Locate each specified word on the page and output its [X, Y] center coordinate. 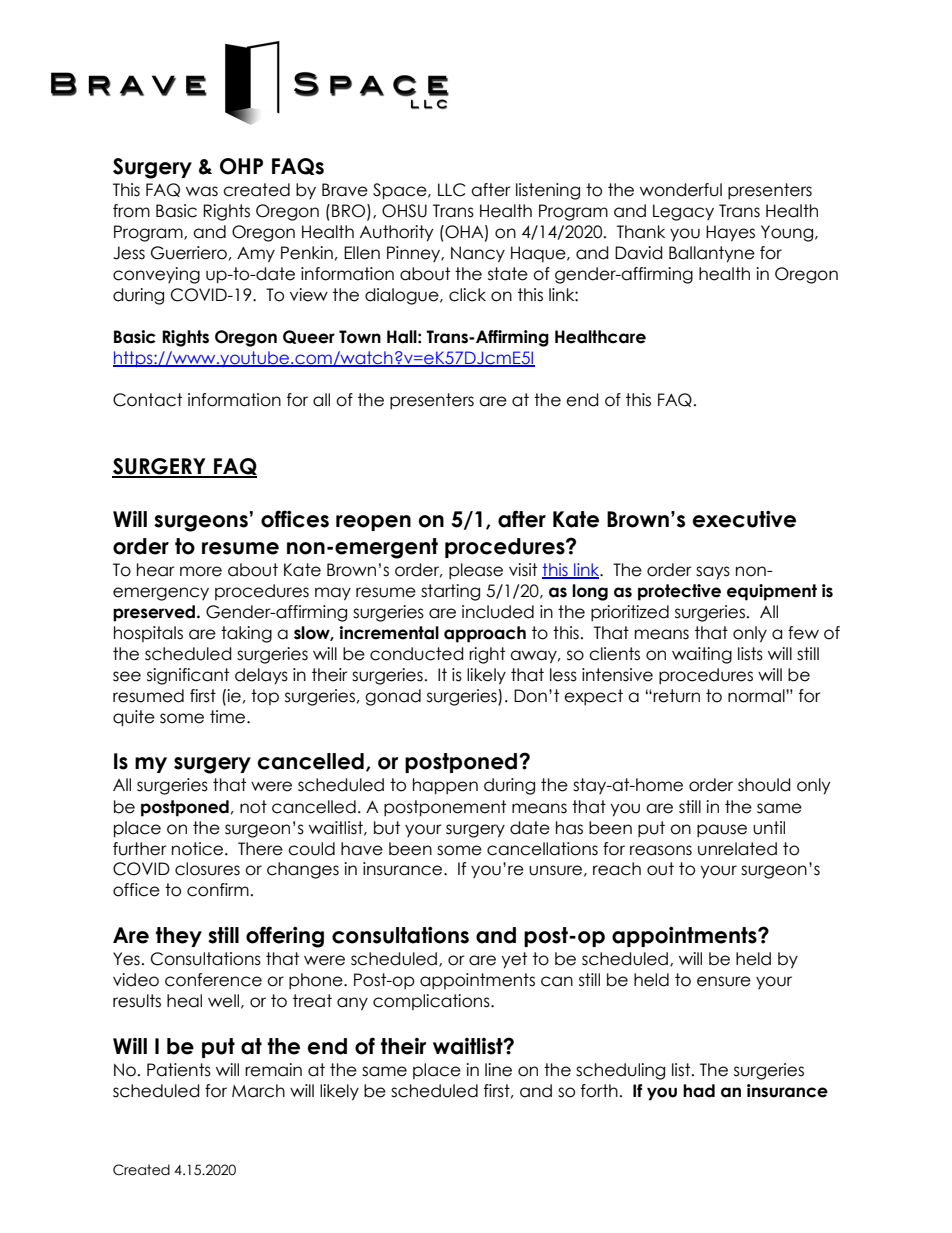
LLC [451, 190]
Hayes [730, 233]
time [229, 717]
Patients [179, 1070]
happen [445, 786]
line [498, 1070]
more [201, 571]
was [202, 191]
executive [744, 519]
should [764, 785]
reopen [373, 523]
